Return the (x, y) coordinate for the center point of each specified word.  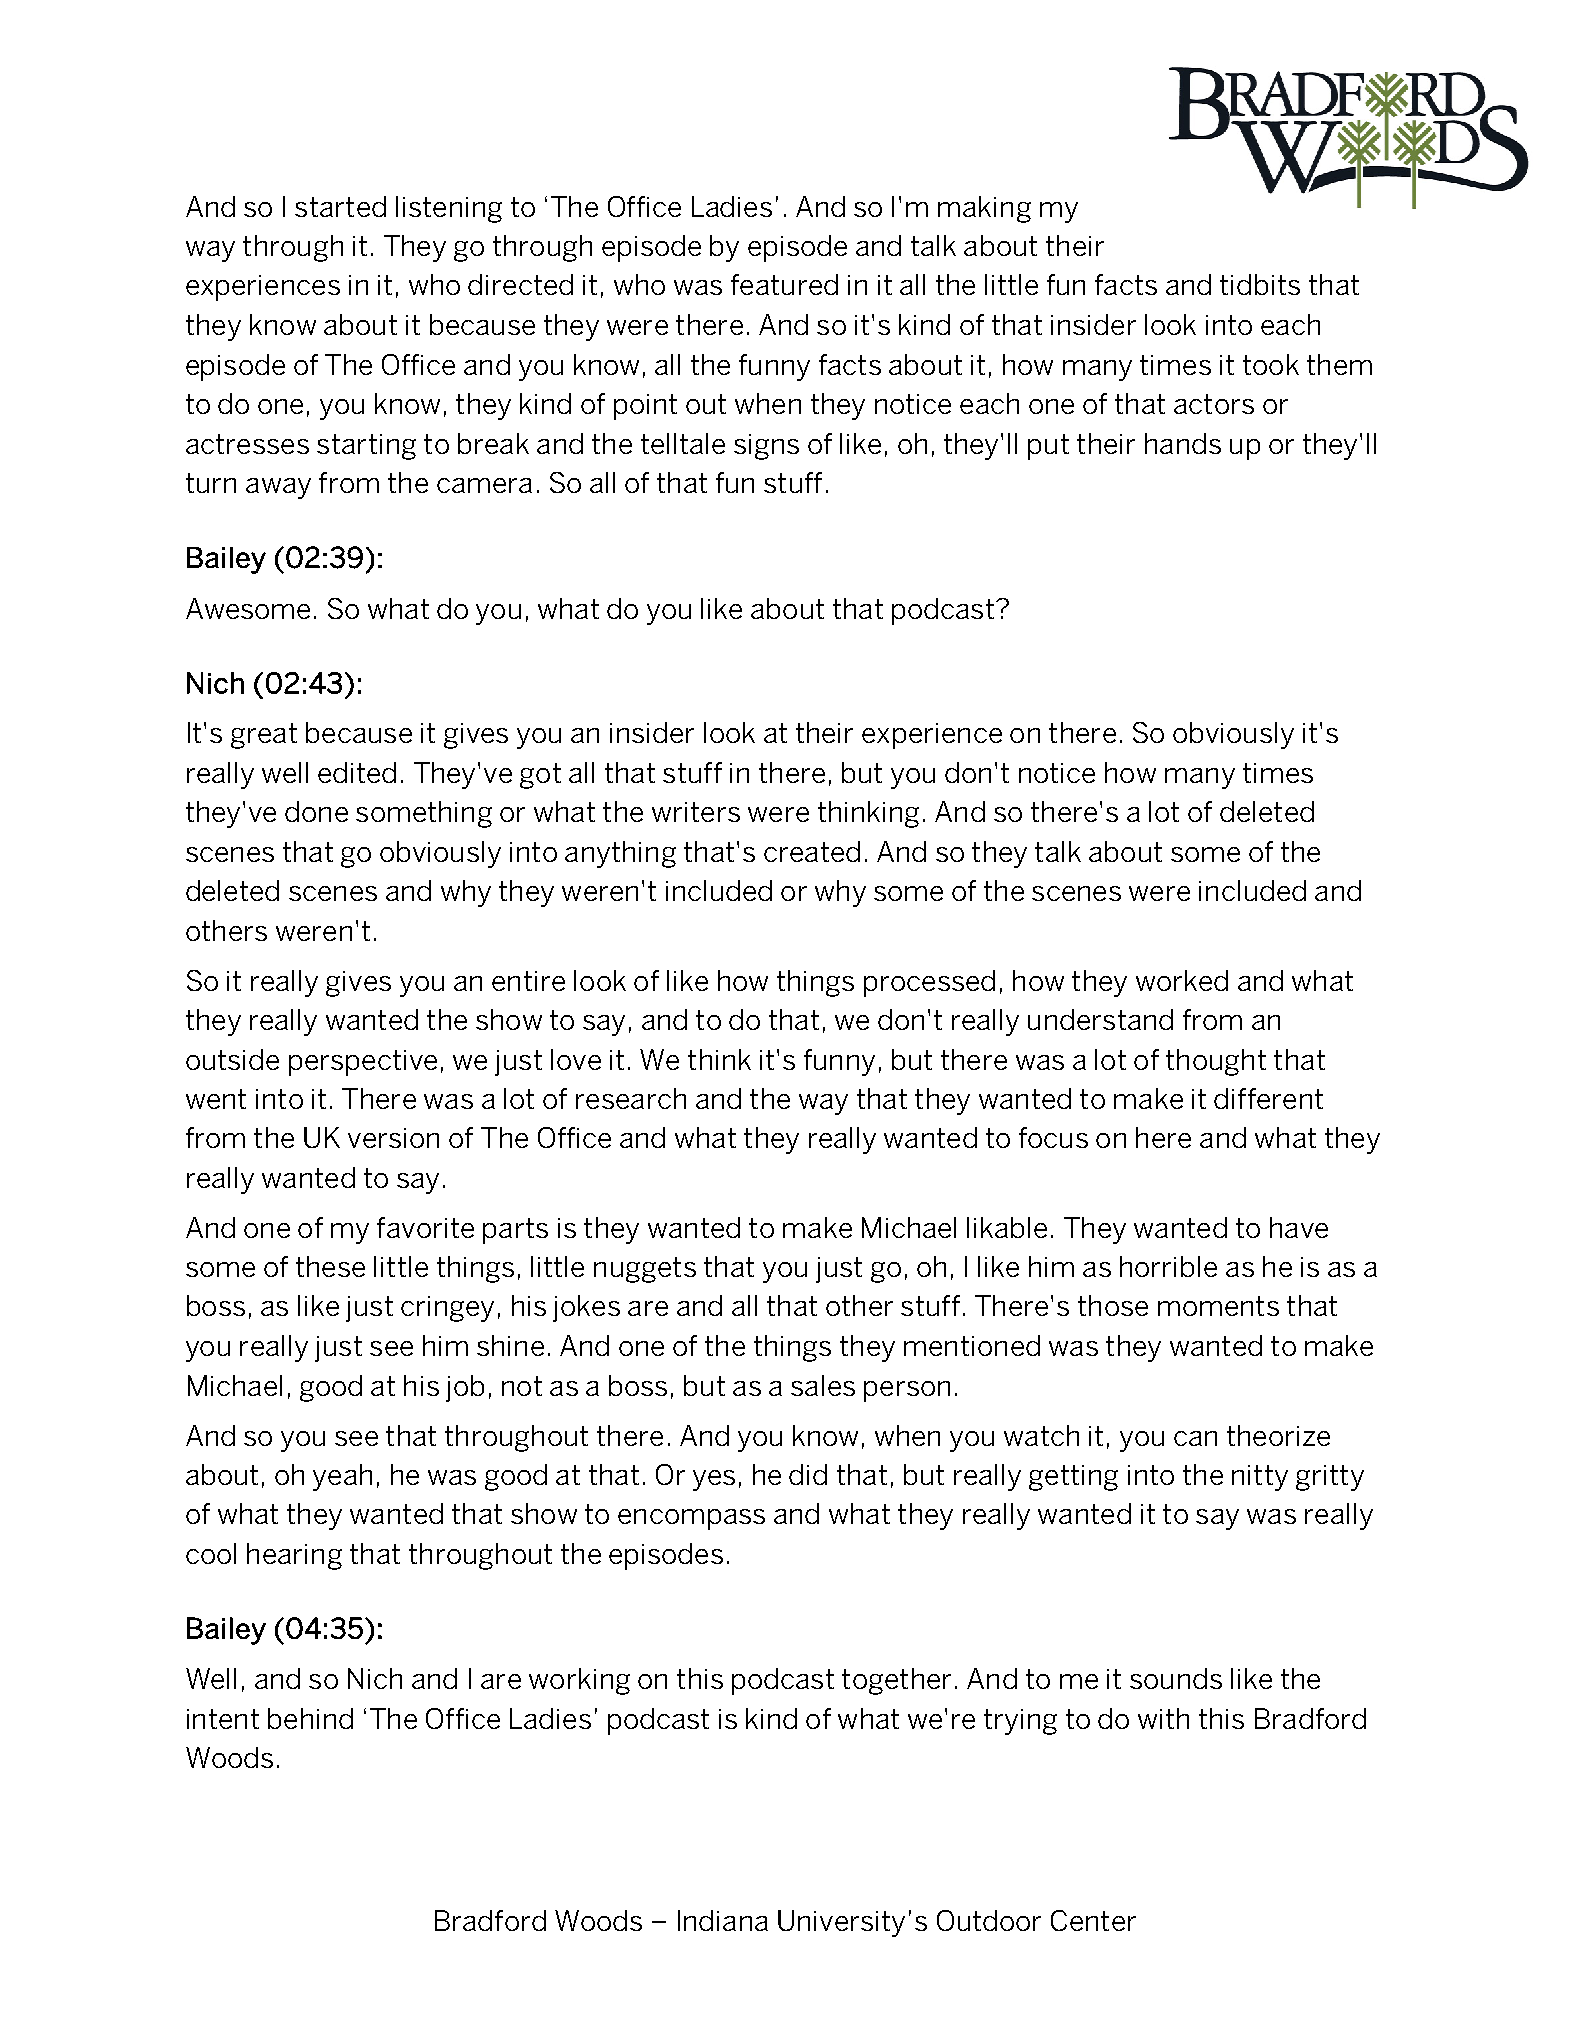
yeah (342, 1477)
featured (784, 284)
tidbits (1260, 284)
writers (696, 812)
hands (1183, 443)
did (808, 1474)
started (340, 206)
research (631, 1098)
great (264, 736)
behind (310, 1718)
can (1195, 1438)
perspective (363, 1063)
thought (1216, 1062)
